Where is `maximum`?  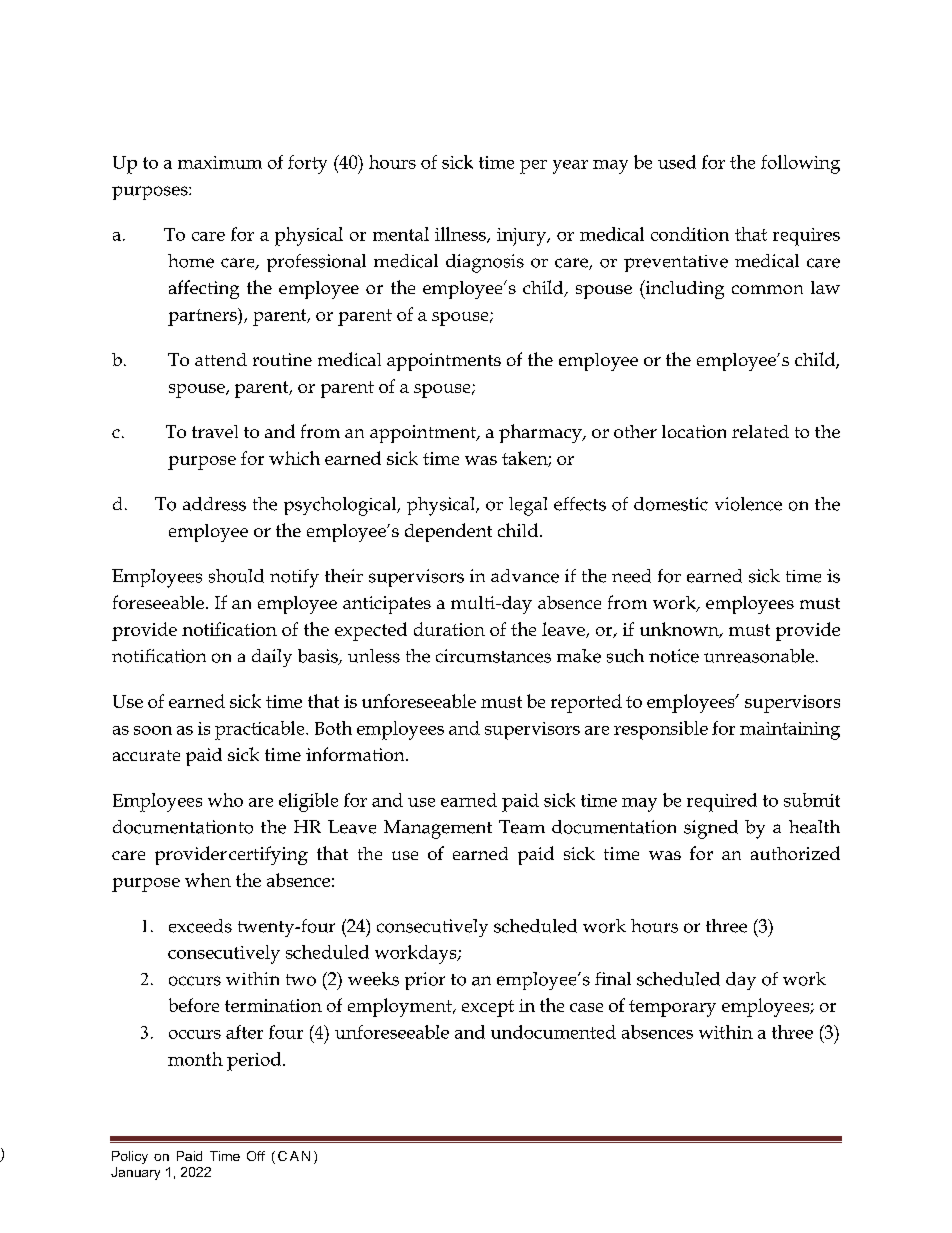
maximum is located at coordinates (220, 162).
